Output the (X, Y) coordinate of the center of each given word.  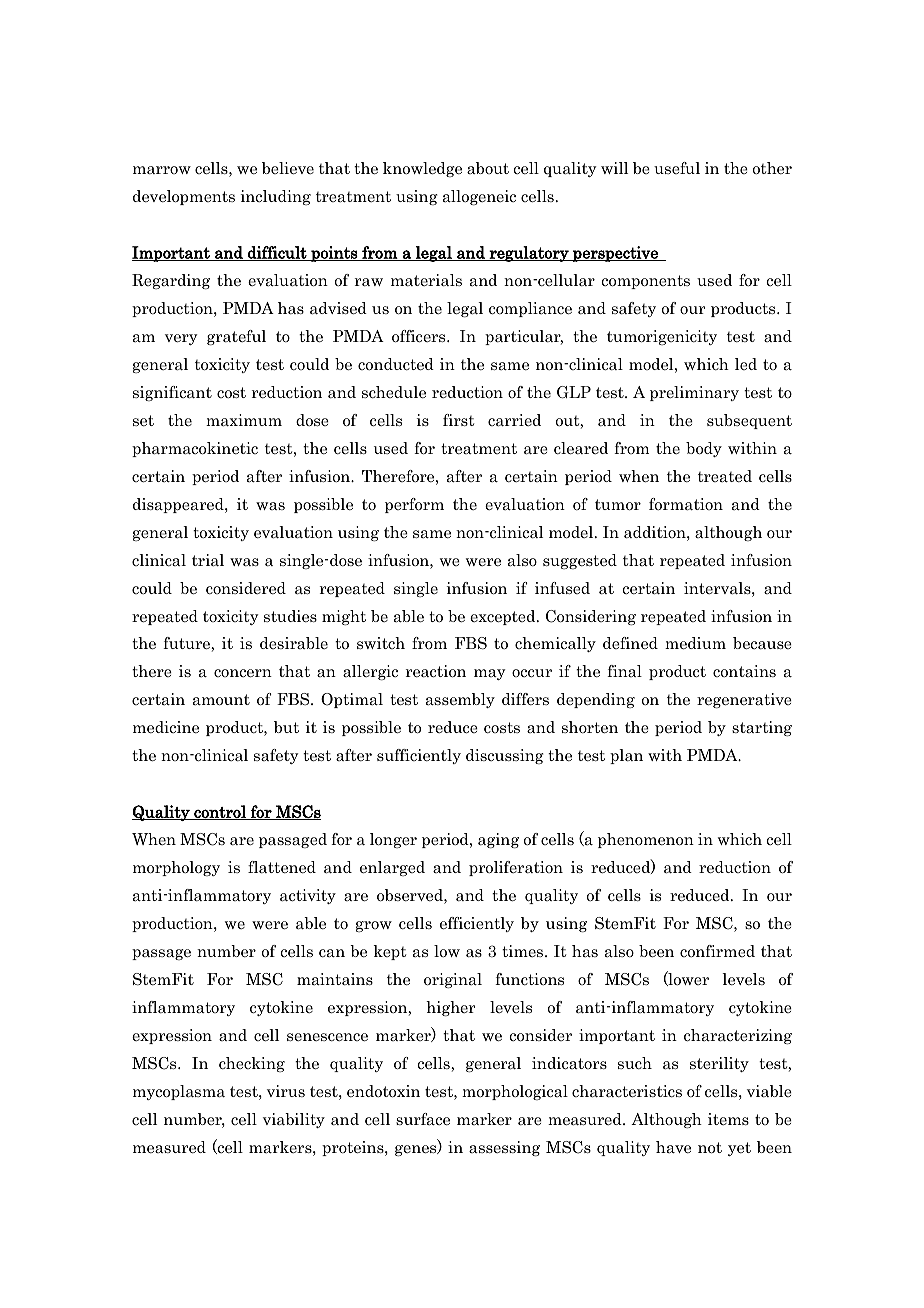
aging (498, 840)
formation (686, 504)
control (220, 812)
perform (414, 505)
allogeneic (479, 197)
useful (677, 168)
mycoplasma (179, 1092)
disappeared (179, 505)
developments (184, 197)
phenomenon (646, 840)
